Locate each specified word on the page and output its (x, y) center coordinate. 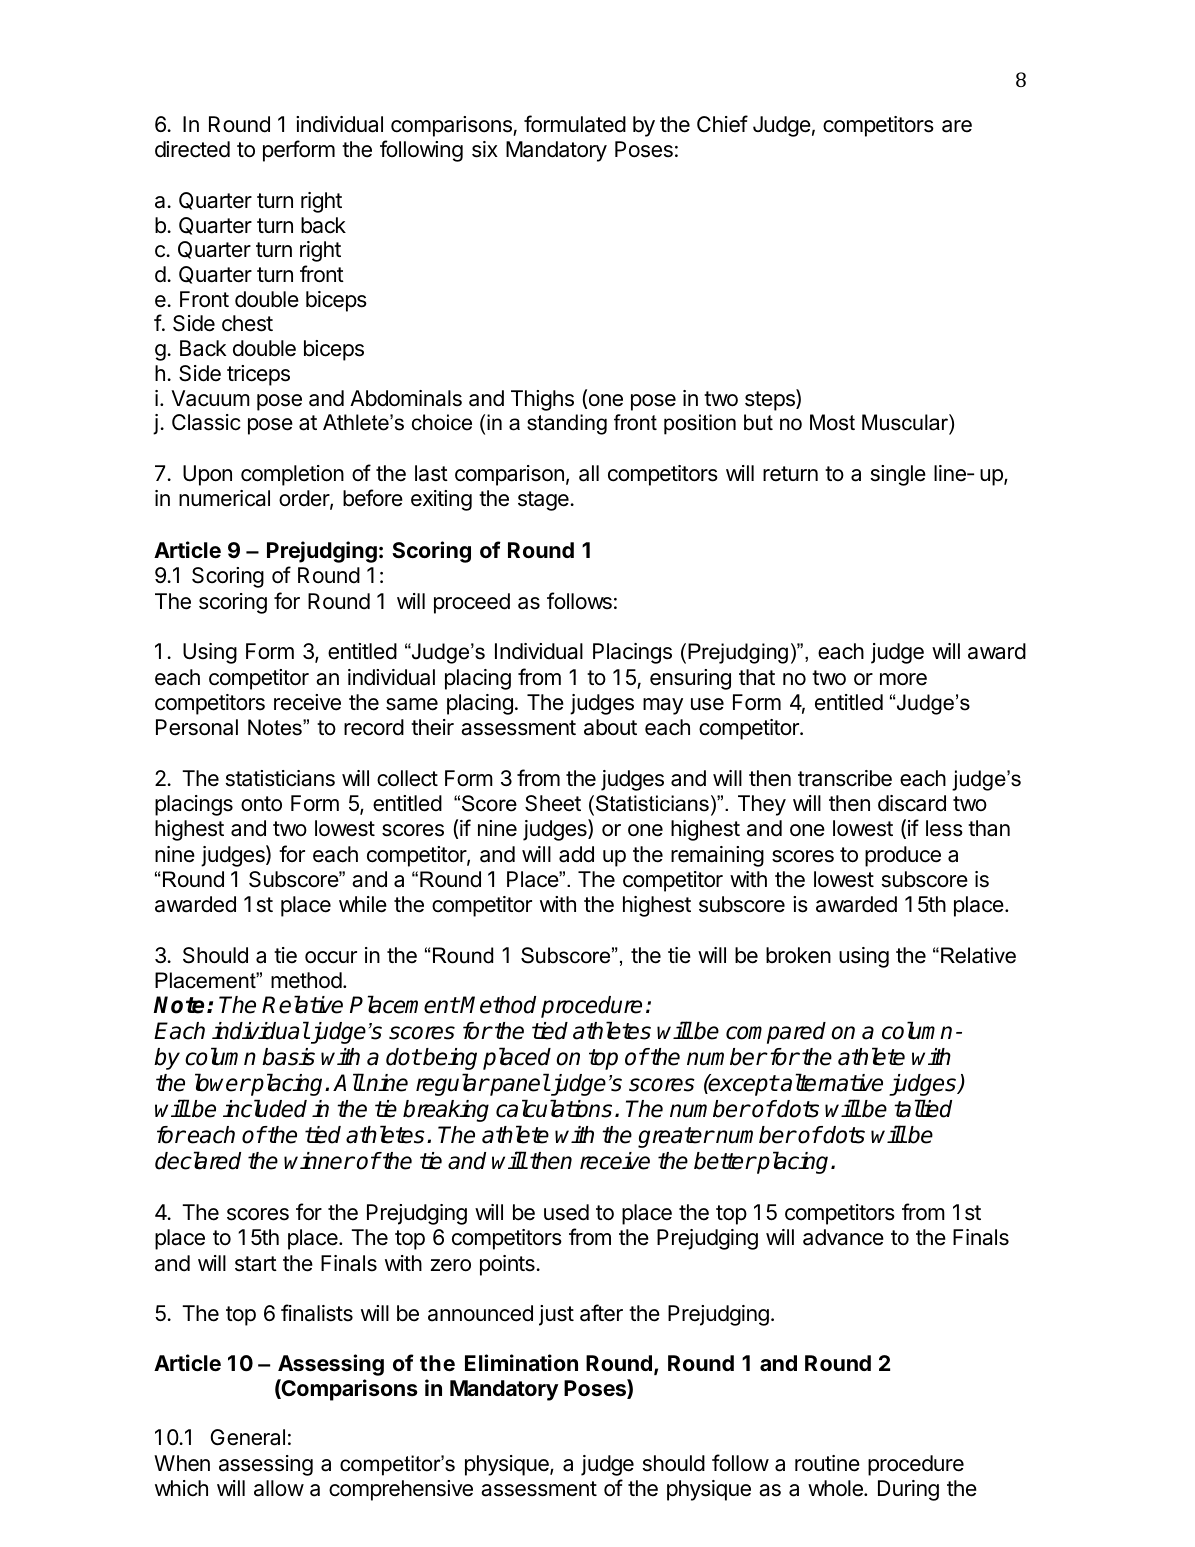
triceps (258, 375)
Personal (197, 727)
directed (192, 149)
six (485, 149)
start (256, 1264)
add (576, 854)
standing (567, 424)
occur (331, 957)
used (566, 1212)
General (247, 1437)
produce (903, 856)
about (610, 727)
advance (843, 1237)
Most (832, 422)
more (903, 679)
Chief (722, 124)
